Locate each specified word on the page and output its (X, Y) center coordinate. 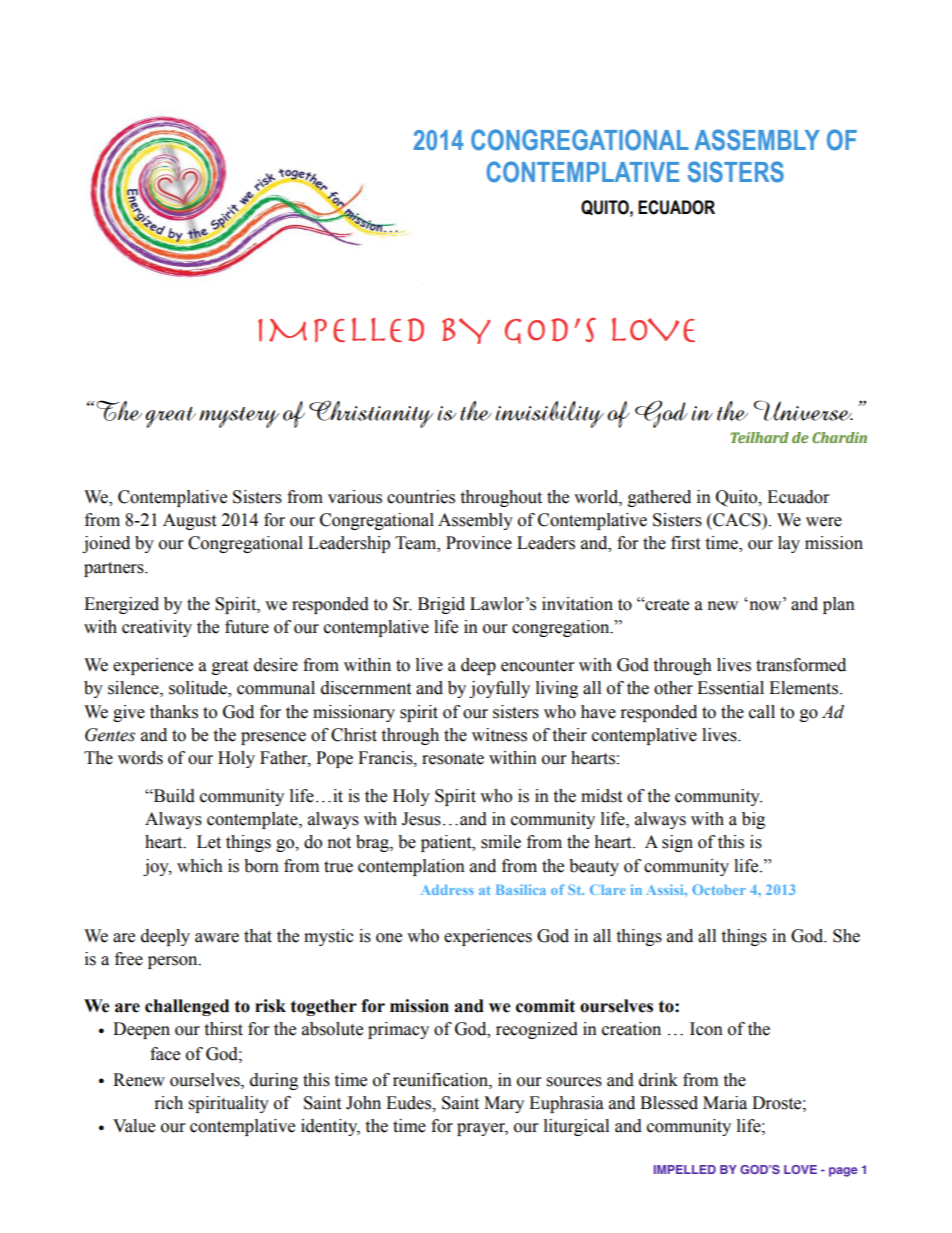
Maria (725, 1103)
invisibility (549, 414)
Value (134, 1126)
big (753, 820)
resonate (453, 759)
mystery (239, 417)
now (765, 605)
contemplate (253, 820)
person (174, 962)
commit (545, 1006)
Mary (504, 1104)
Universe (803, 410)
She (846, 936)
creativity (157, 628)
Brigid (441, 605)
